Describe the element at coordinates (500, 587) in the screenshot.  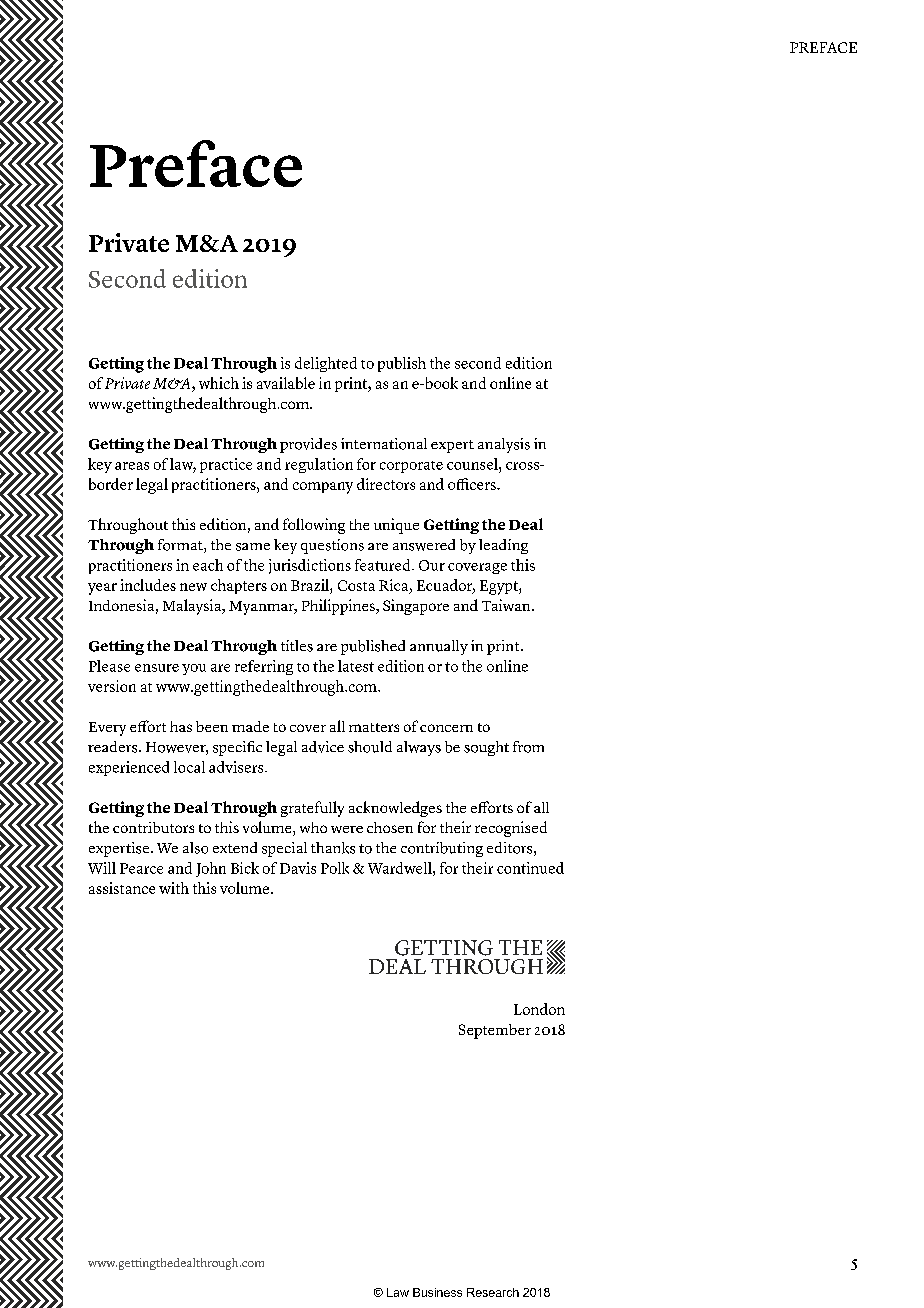
I see `Egypt` at that location.
